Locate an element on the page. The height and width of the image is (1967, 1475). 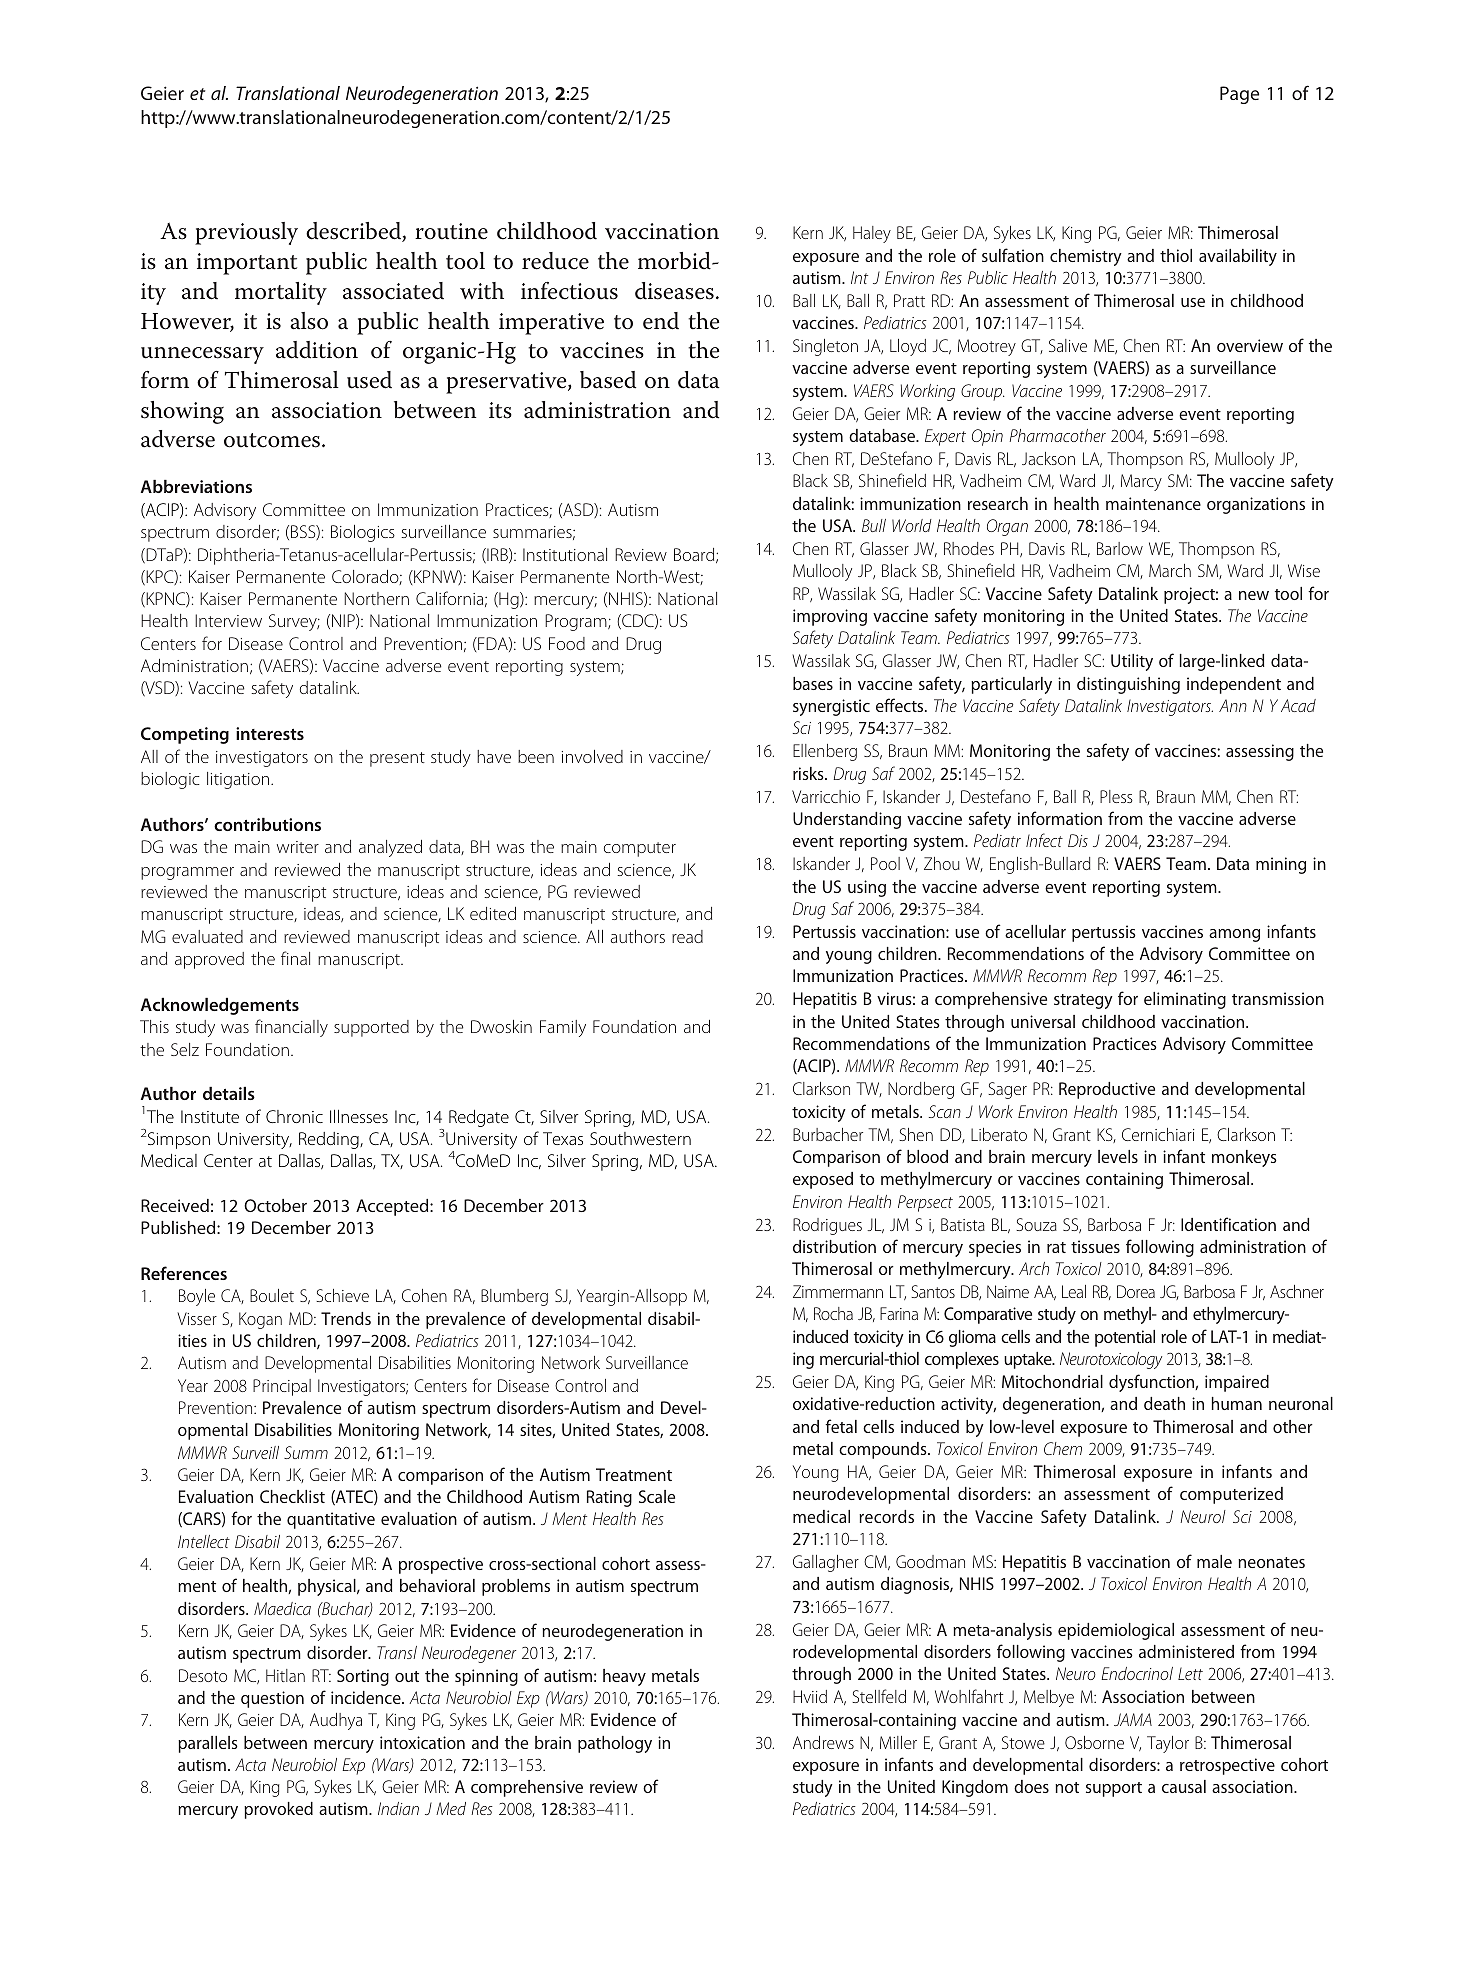
provoked is located at coordinates (278, 1810).
